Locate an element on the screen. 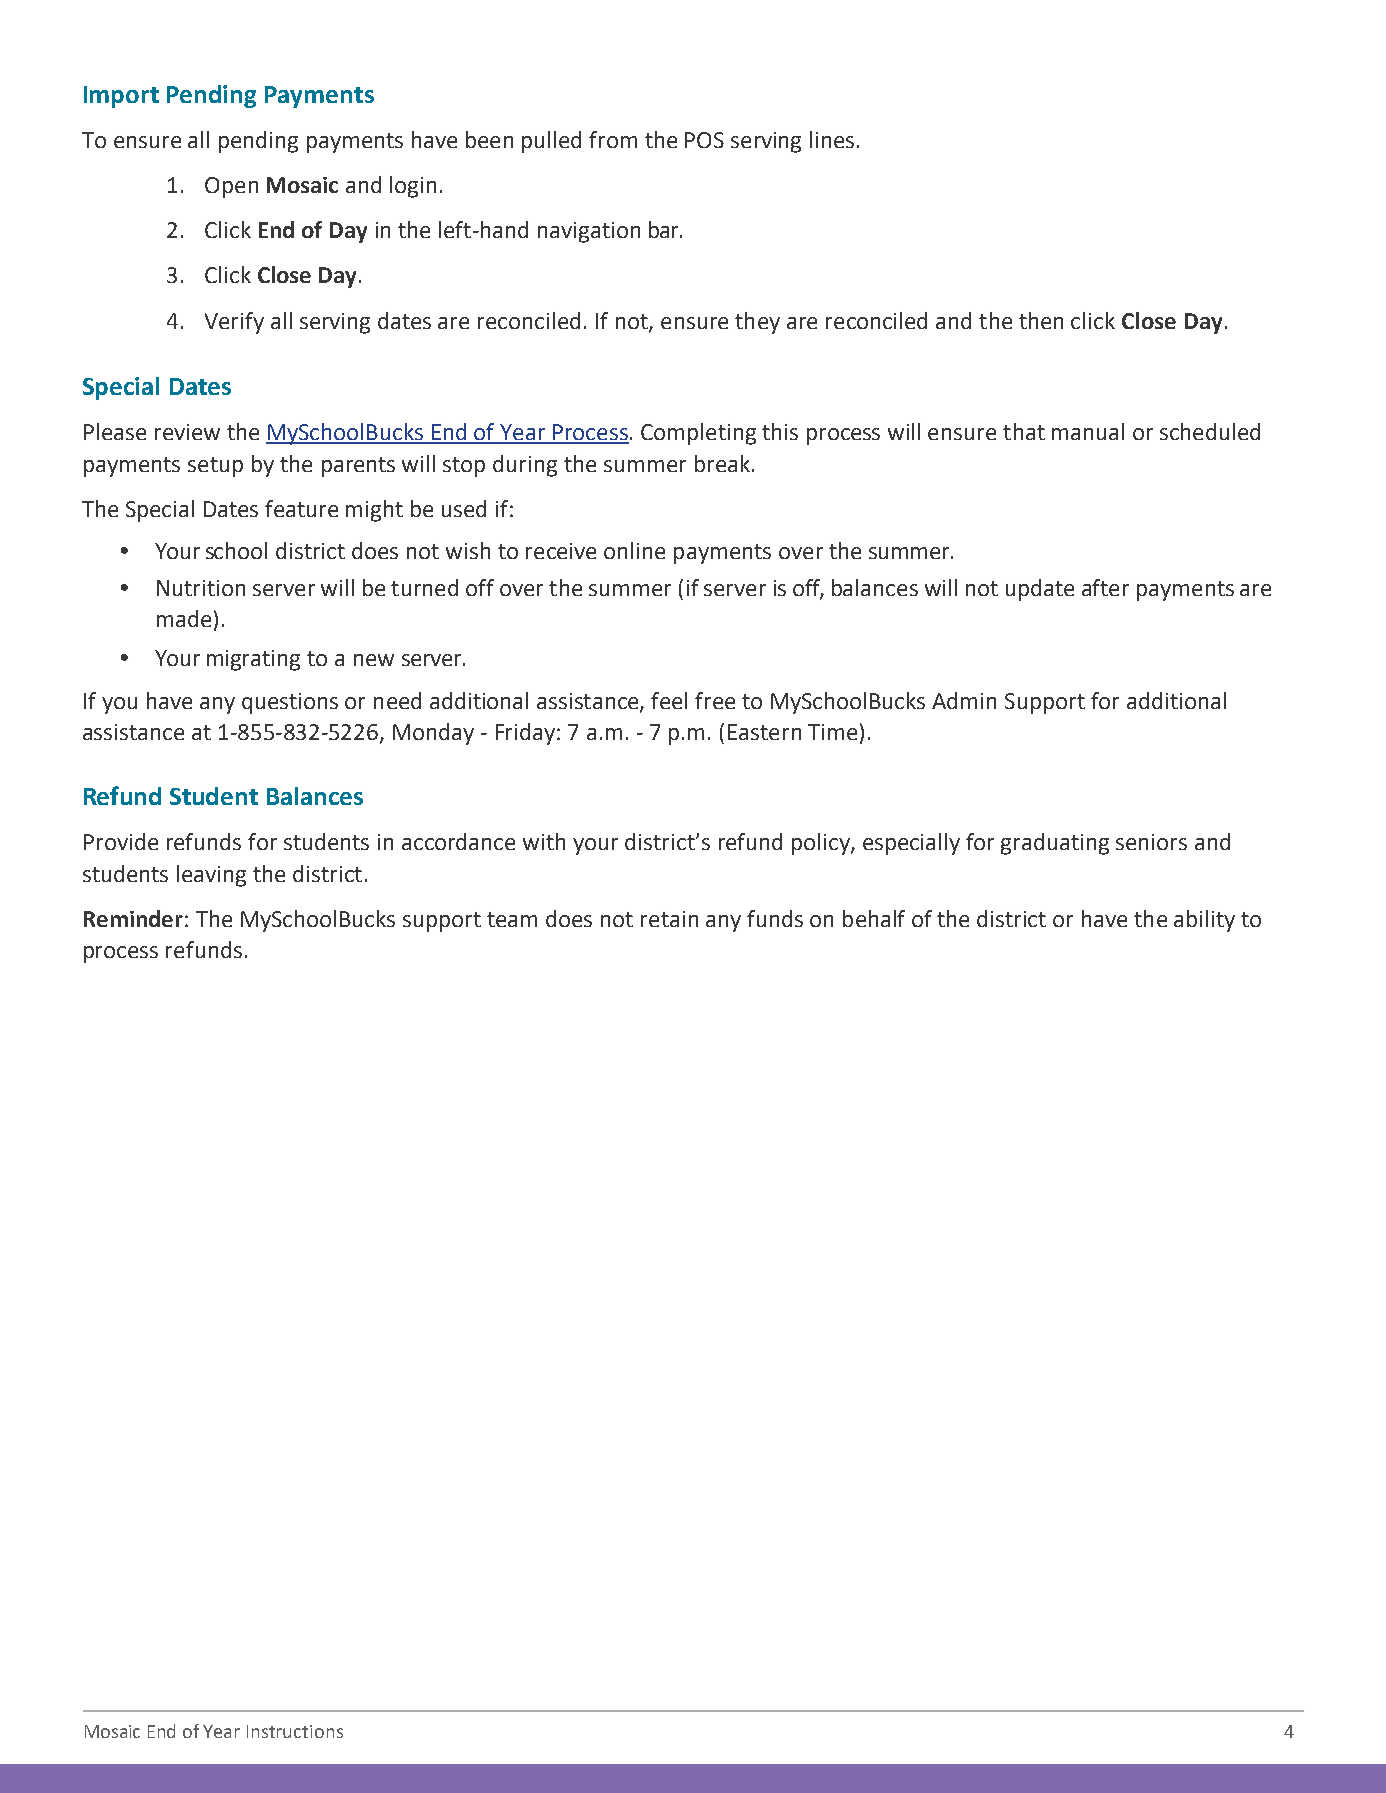  Reminder is located at coordinates (133, 918).
